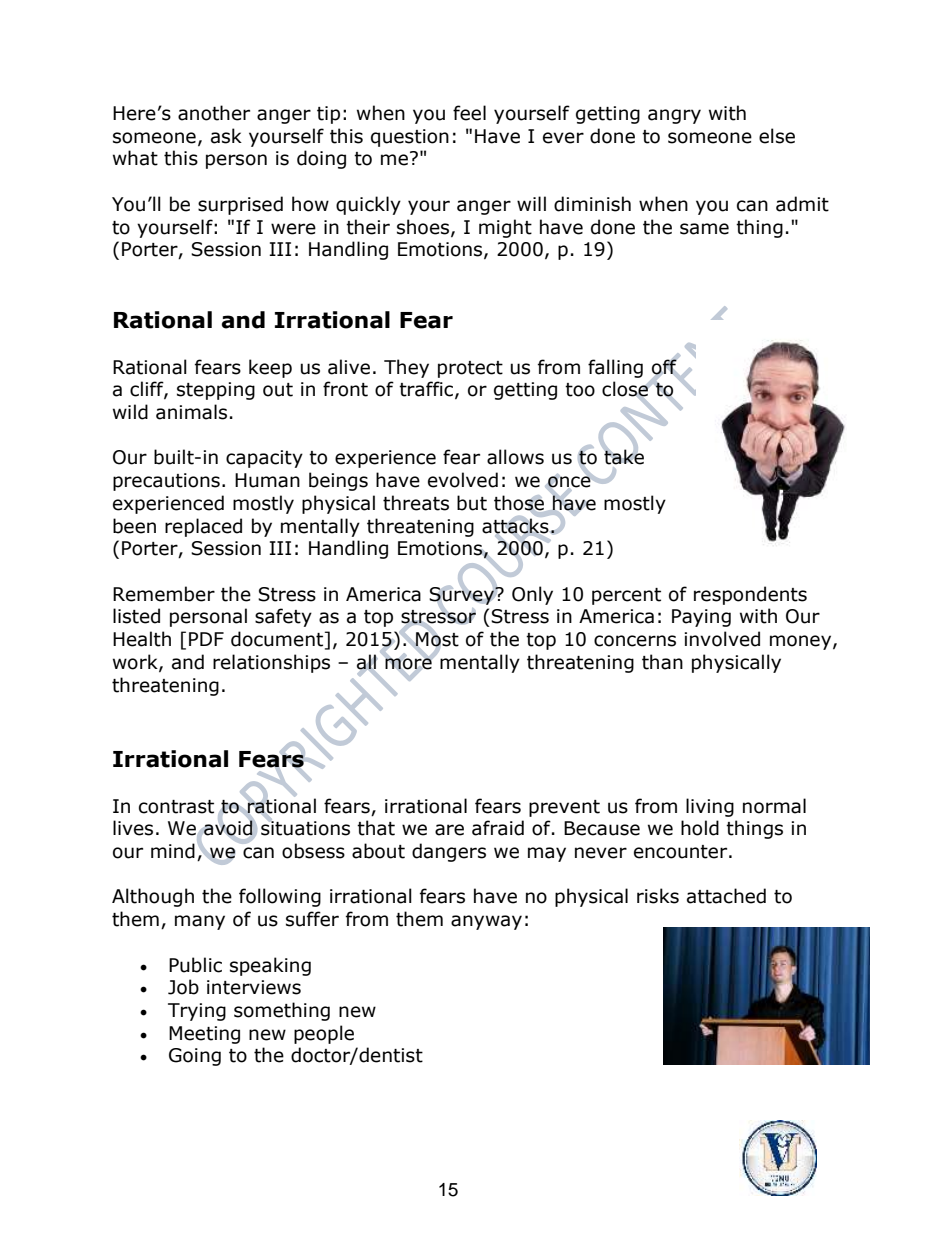  Describe the element at coordinates (710, 807) in the image. I see `living` at that location.
